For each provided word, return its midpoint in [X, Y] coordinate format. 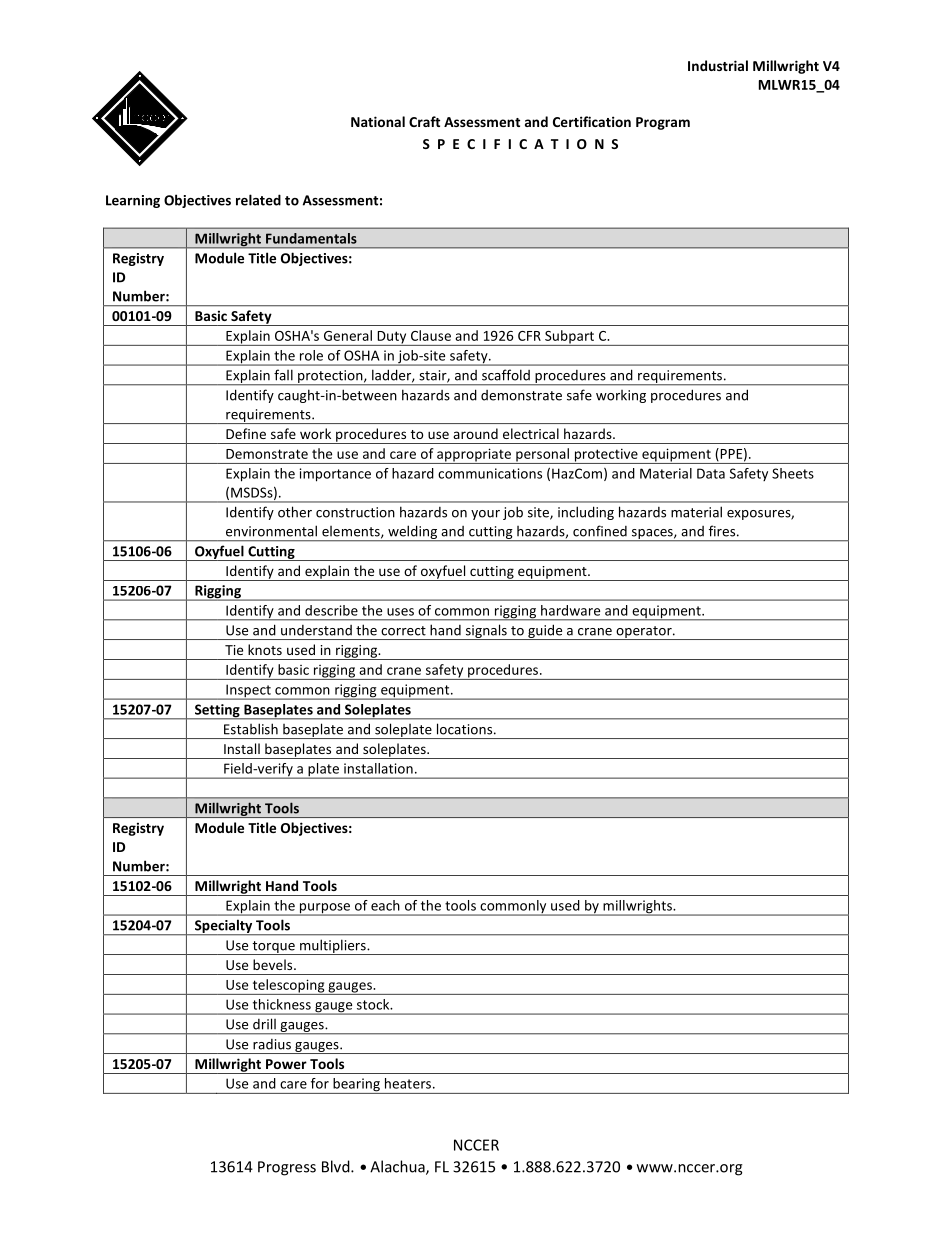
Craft [424, 121]
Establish [251, 729]
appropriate [474, 456]
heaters [408, 1083]
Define [246, 433]
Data [711, 473]
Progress [287, 1168]
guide [545, 632]
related [258, 200]
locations [466, 729]
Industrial [718, 65]
